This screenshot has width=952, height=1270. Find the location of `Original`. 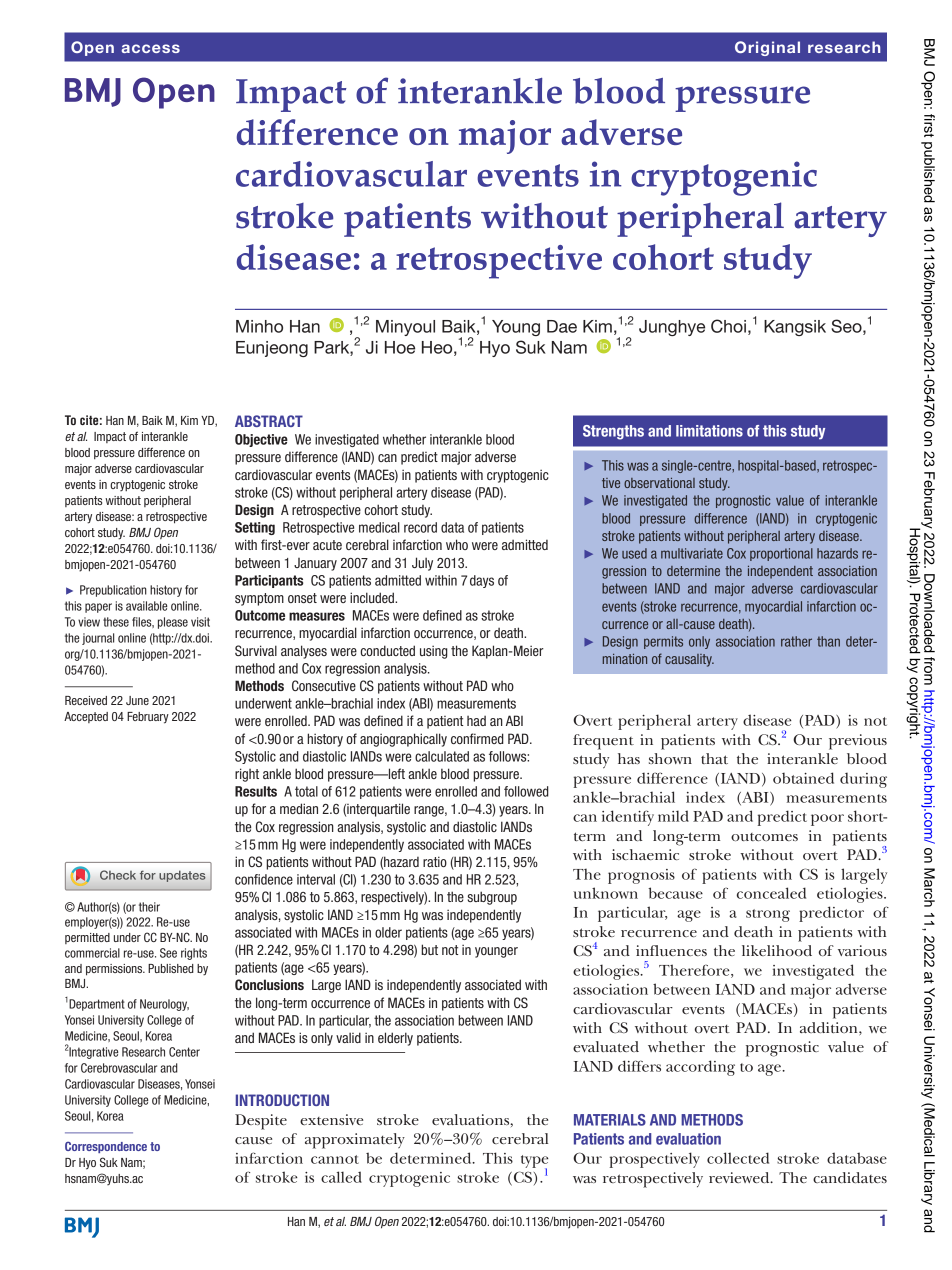

Original is located at coordinates (767, 48).
